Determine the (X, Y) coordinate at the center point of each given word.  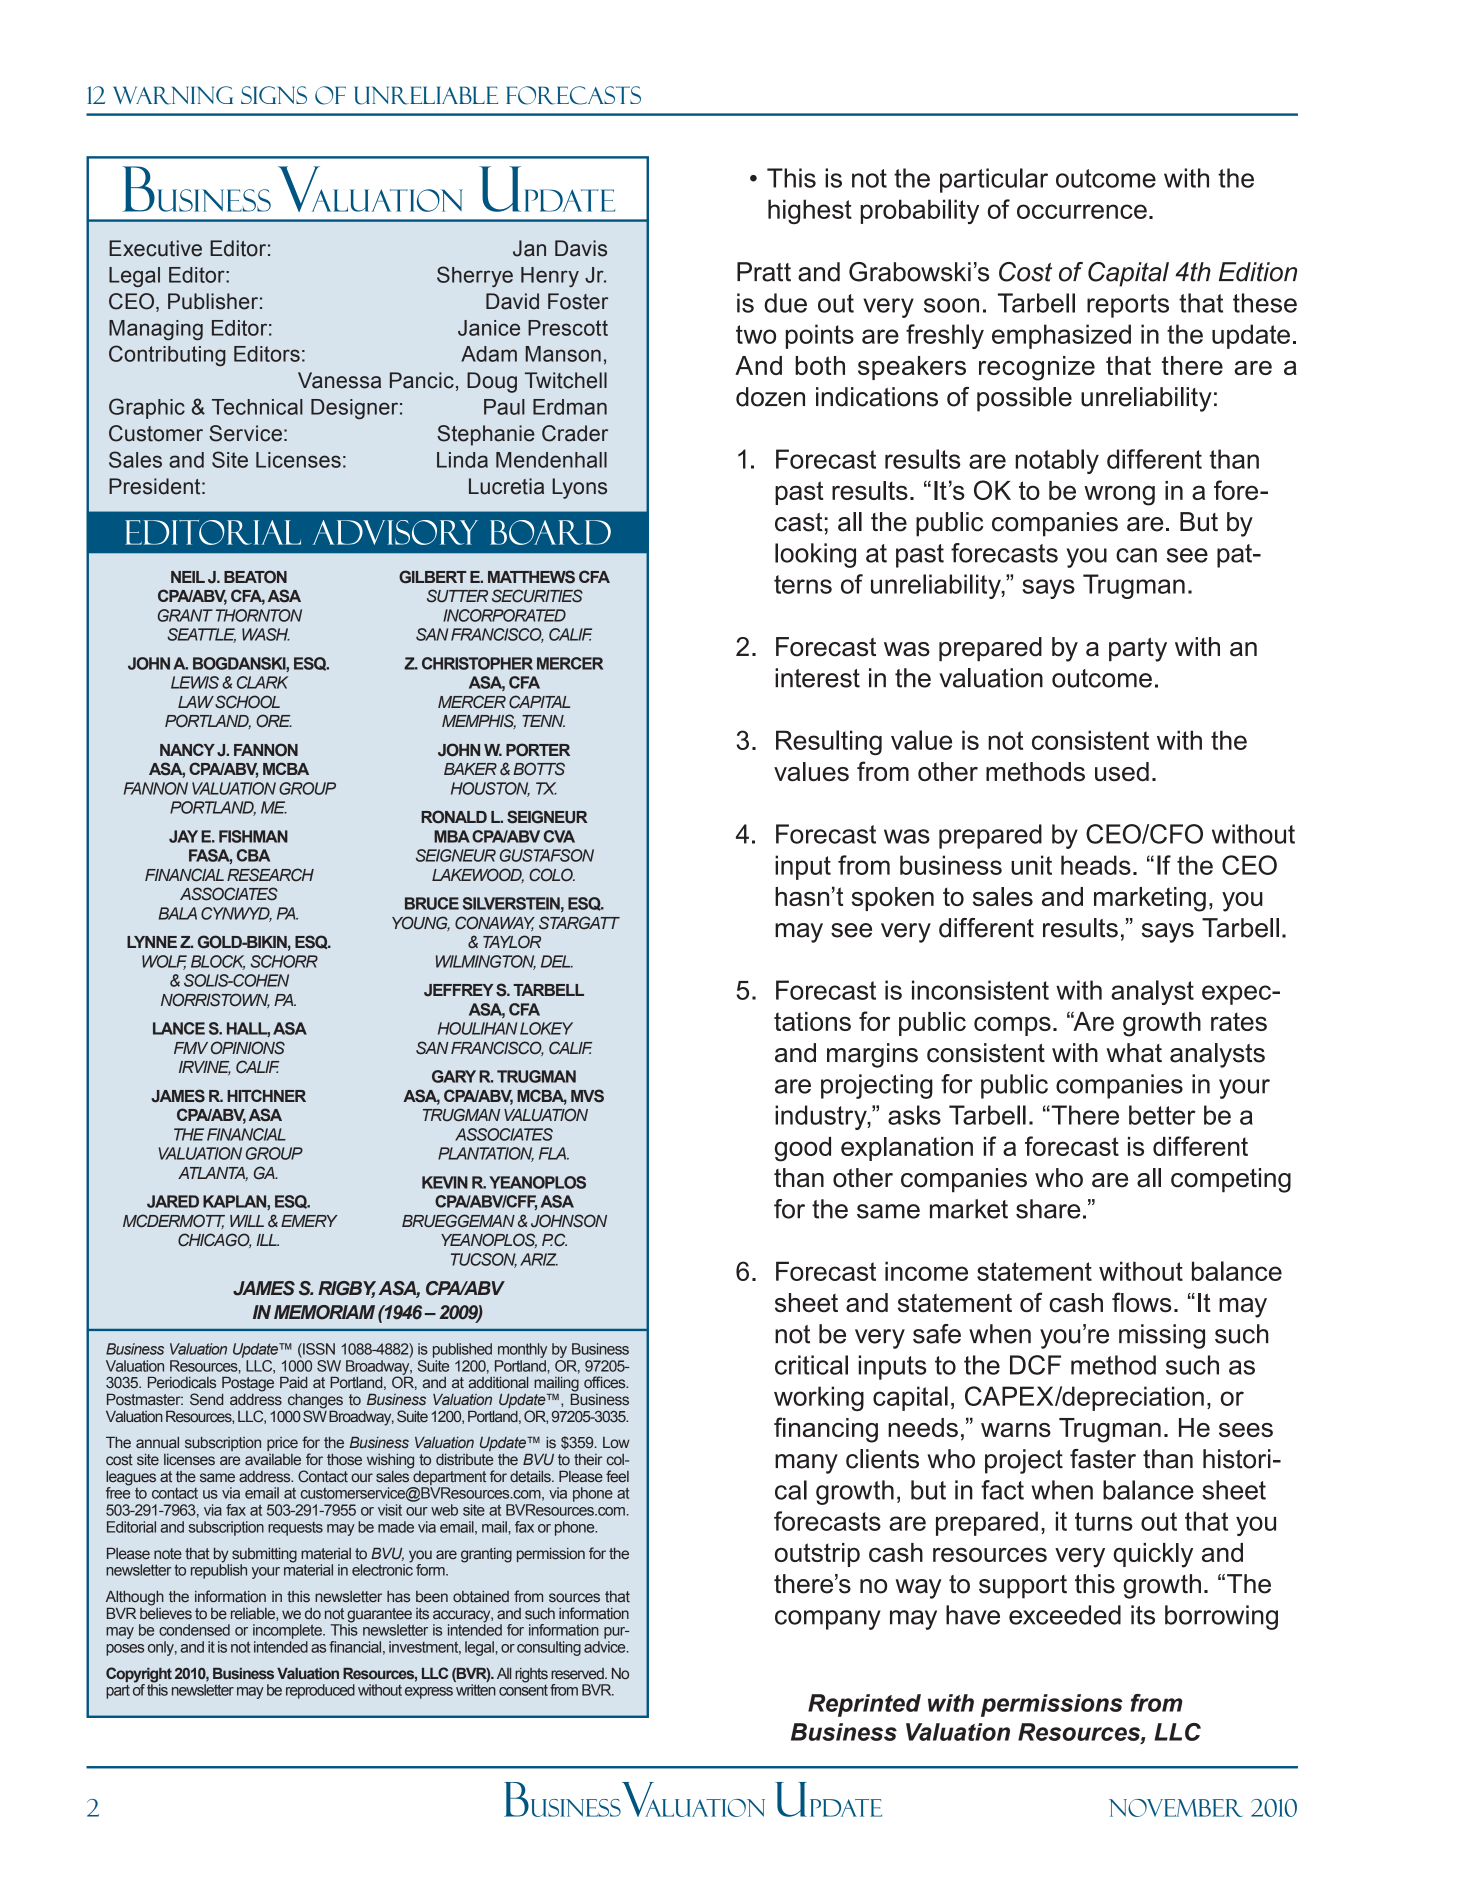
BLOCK (218, 962)
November (1176, 1808)
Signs (274, 95)
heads (1096, 865)
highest (810, 211)
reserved (578, 1674)
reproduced (320, 1691)
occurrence (1082, 211)
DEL (557, 961)
